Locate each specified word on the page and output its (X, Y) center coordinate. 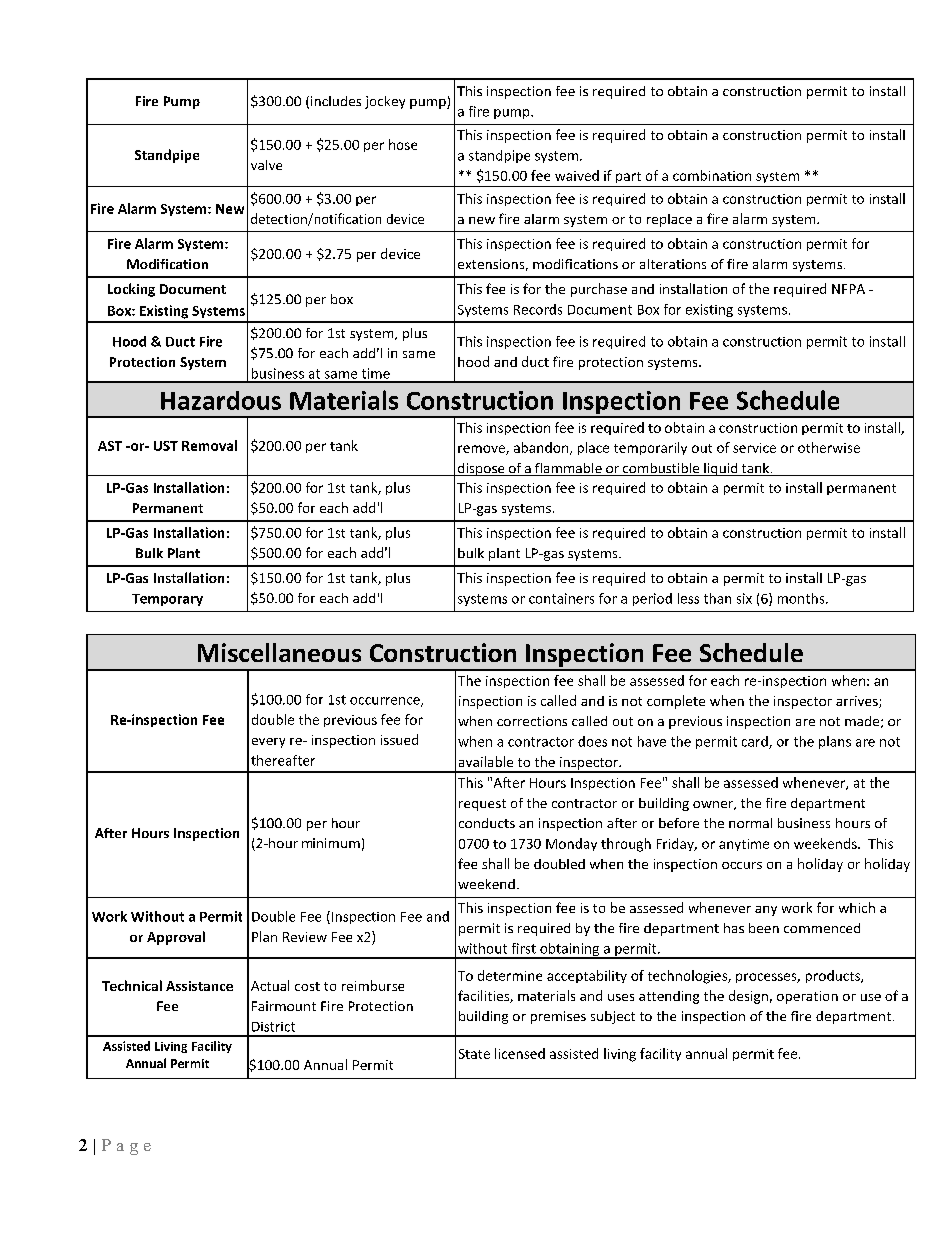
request (482, 805)
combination (712, 175)
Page (126, 1147)
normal (750, 823)
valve (266, 165)
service (754, 448)
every (268, 743)
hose (403, 144)
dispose (481, 469)
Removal (209, 445)
